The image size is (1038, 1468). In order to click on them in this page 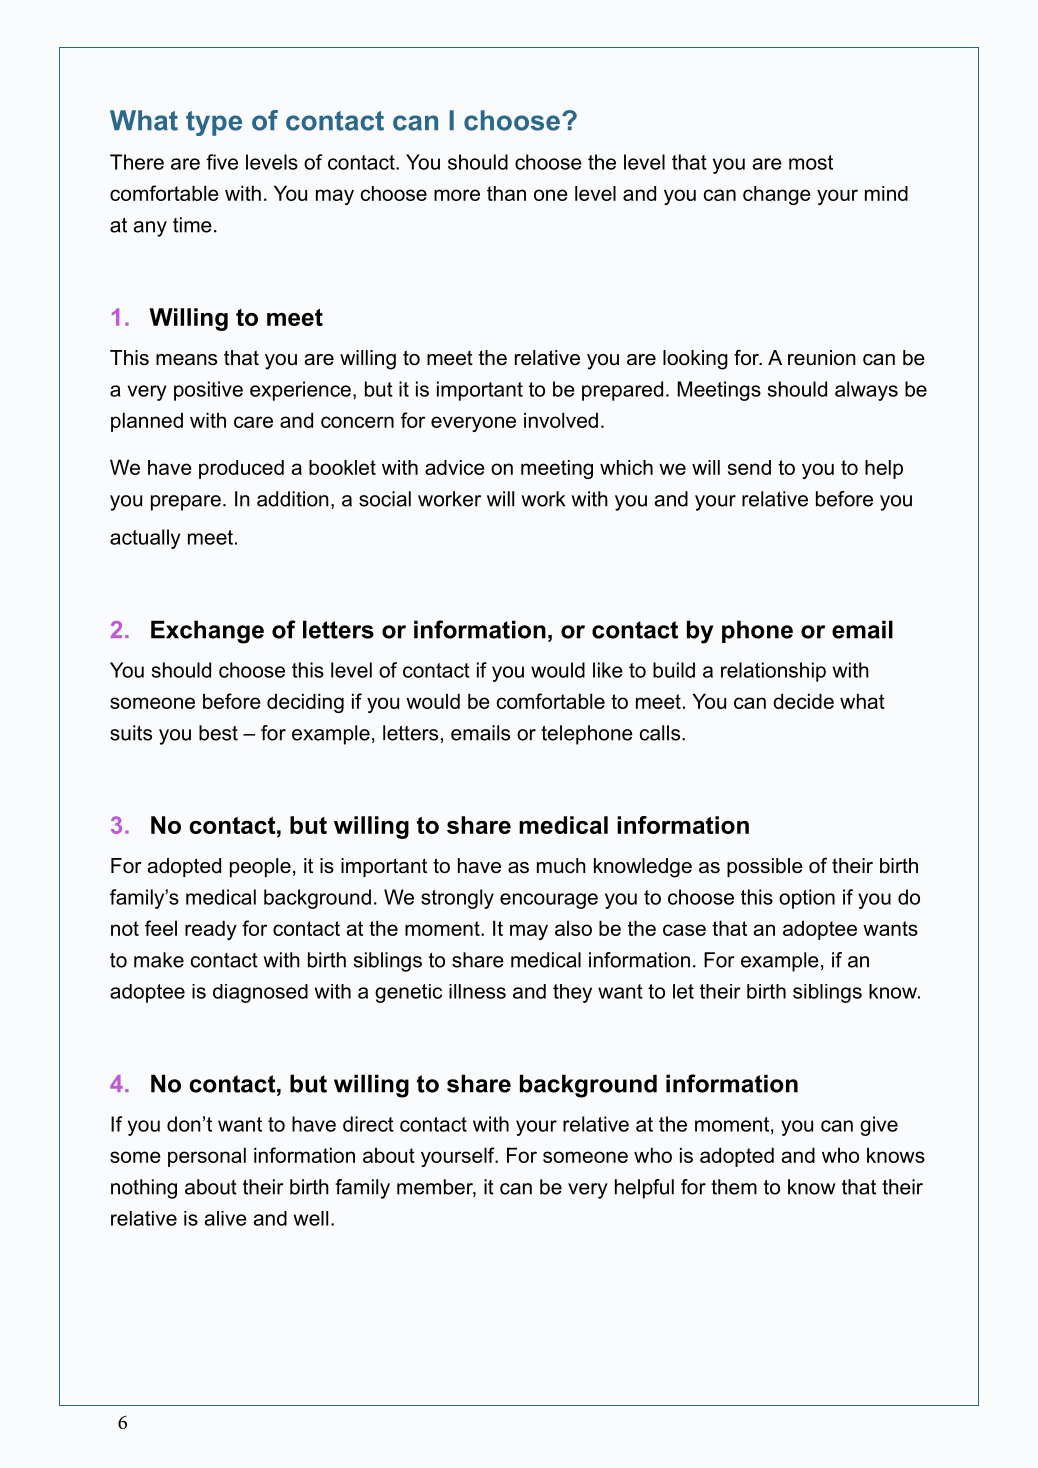, I will do `click(734, 1187)`.
